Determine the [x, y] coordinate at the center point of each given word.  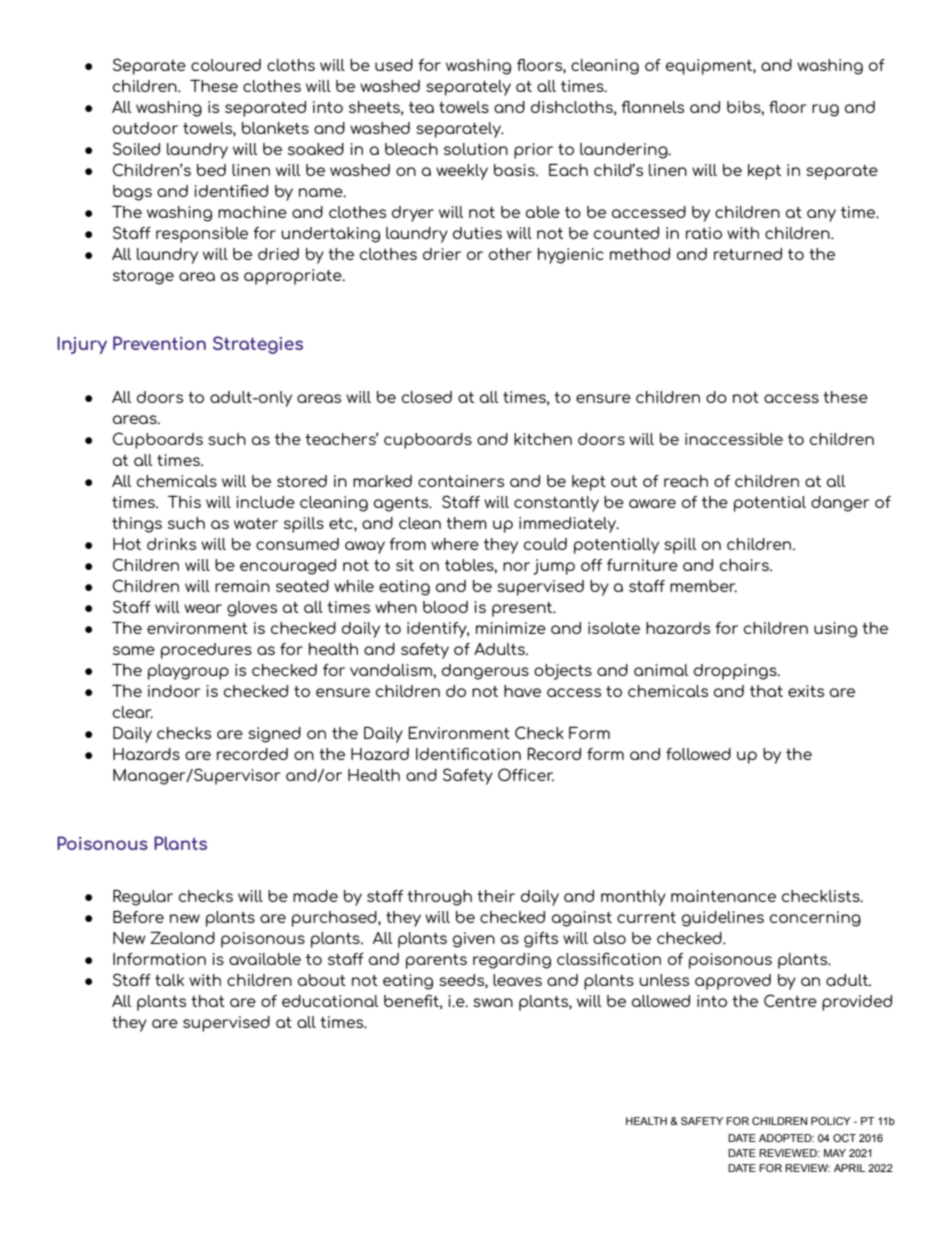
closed [427, 397]
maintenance [723, 896]
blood [445, 607]
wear [203, 608]
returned [748, 254]
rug [825, 110]
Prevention [159, 343]
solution [476, 149]
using [835, 630]
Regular [143, 898]
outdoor [145, 128]
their [496, 896]
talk [169, 980]
